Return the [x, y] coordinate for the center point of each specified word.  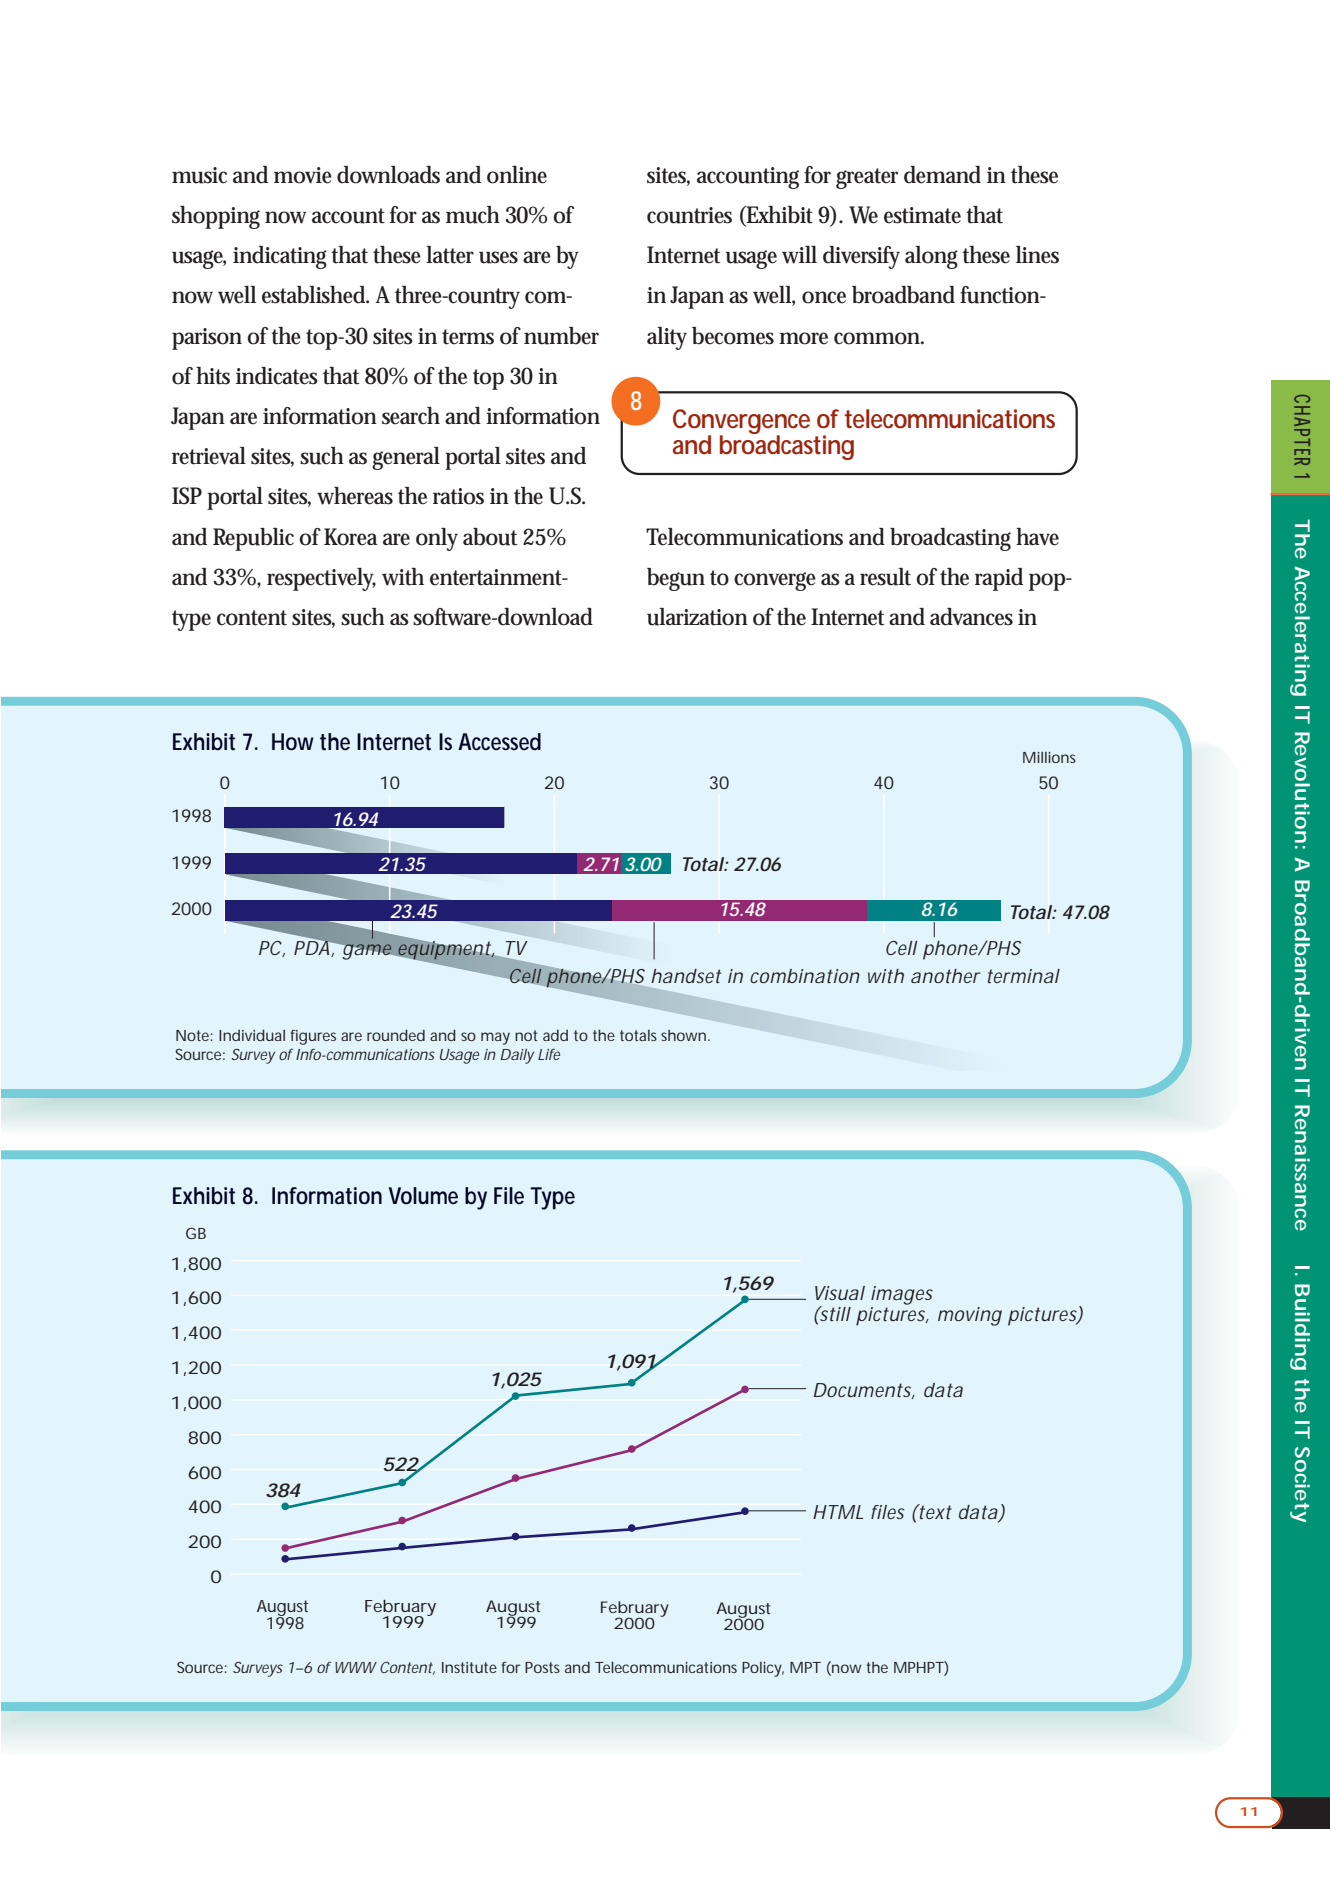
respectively [321, 579]
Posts [542, 1667]
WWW [354, 1667]
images [902, 1295]
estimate [922, 215]
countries [689, 215]
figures [313, 1037]
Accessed [499, 742]
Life [549, 1054]
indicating [280, 257]
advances [971, 617]
